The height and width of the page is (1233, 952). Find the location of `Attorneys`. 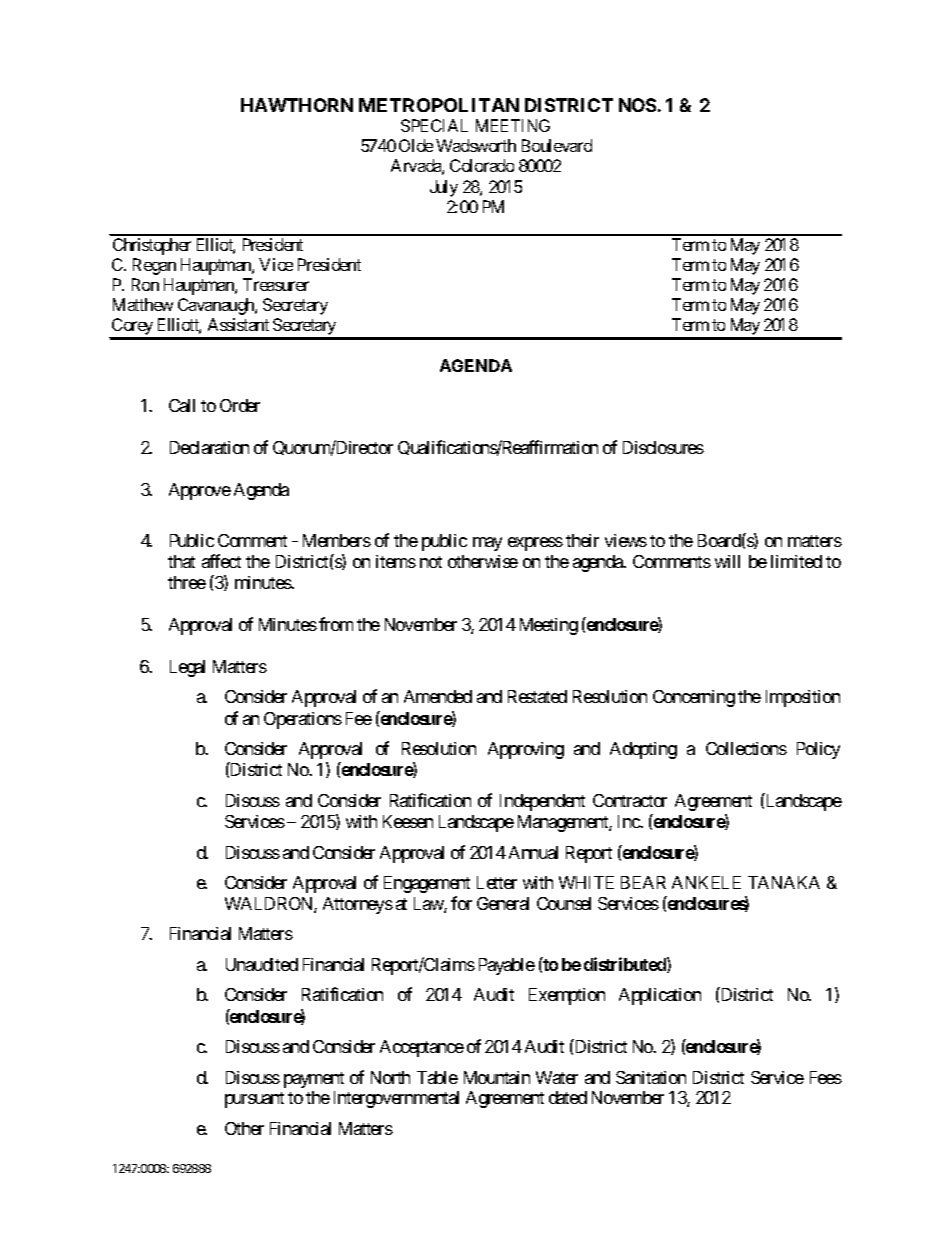

Attorneys is located at coordinates (358, 905).
